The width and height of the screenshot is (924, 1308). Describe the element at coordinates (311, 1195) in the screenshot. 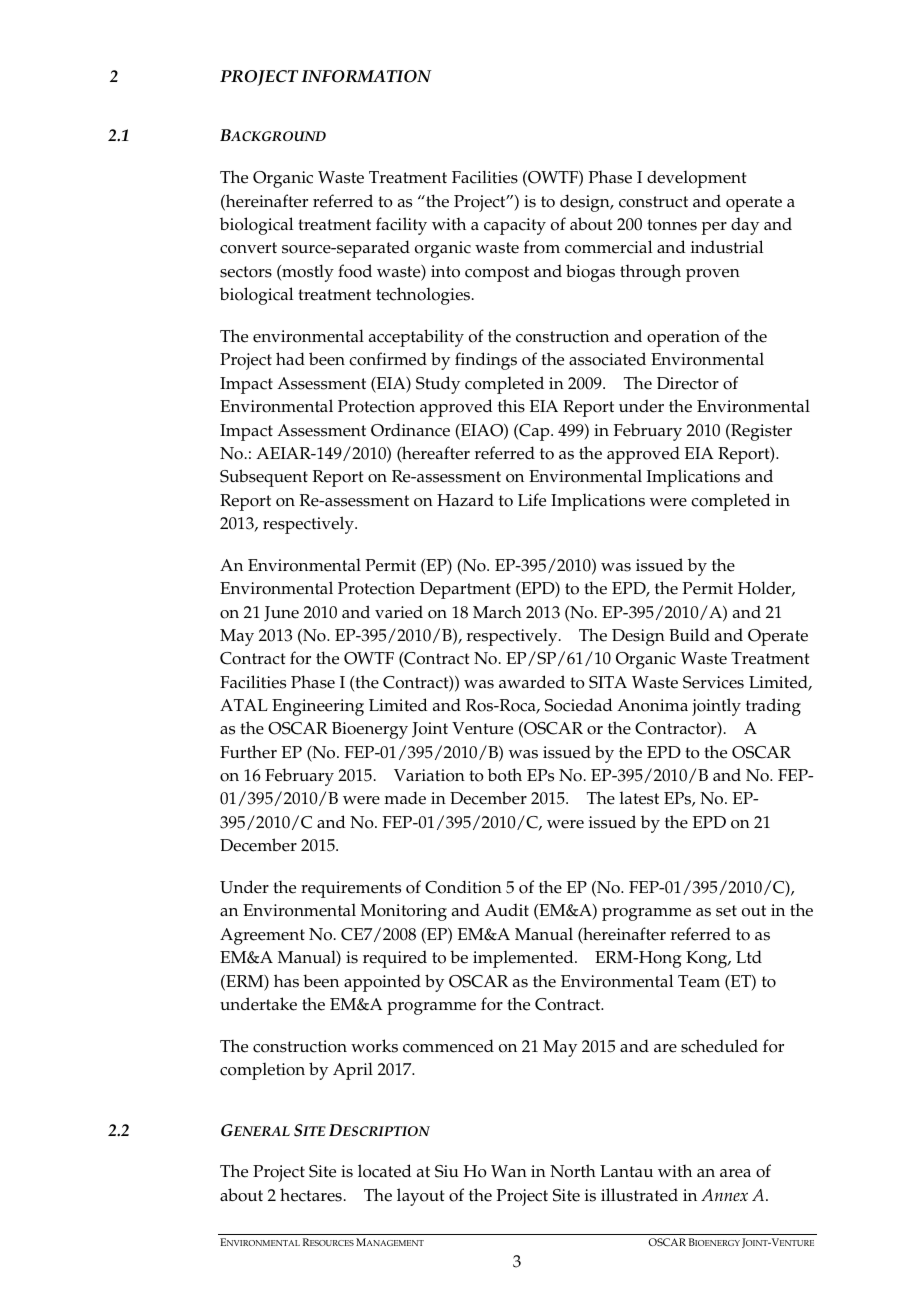

I see `hectares` at that location.
